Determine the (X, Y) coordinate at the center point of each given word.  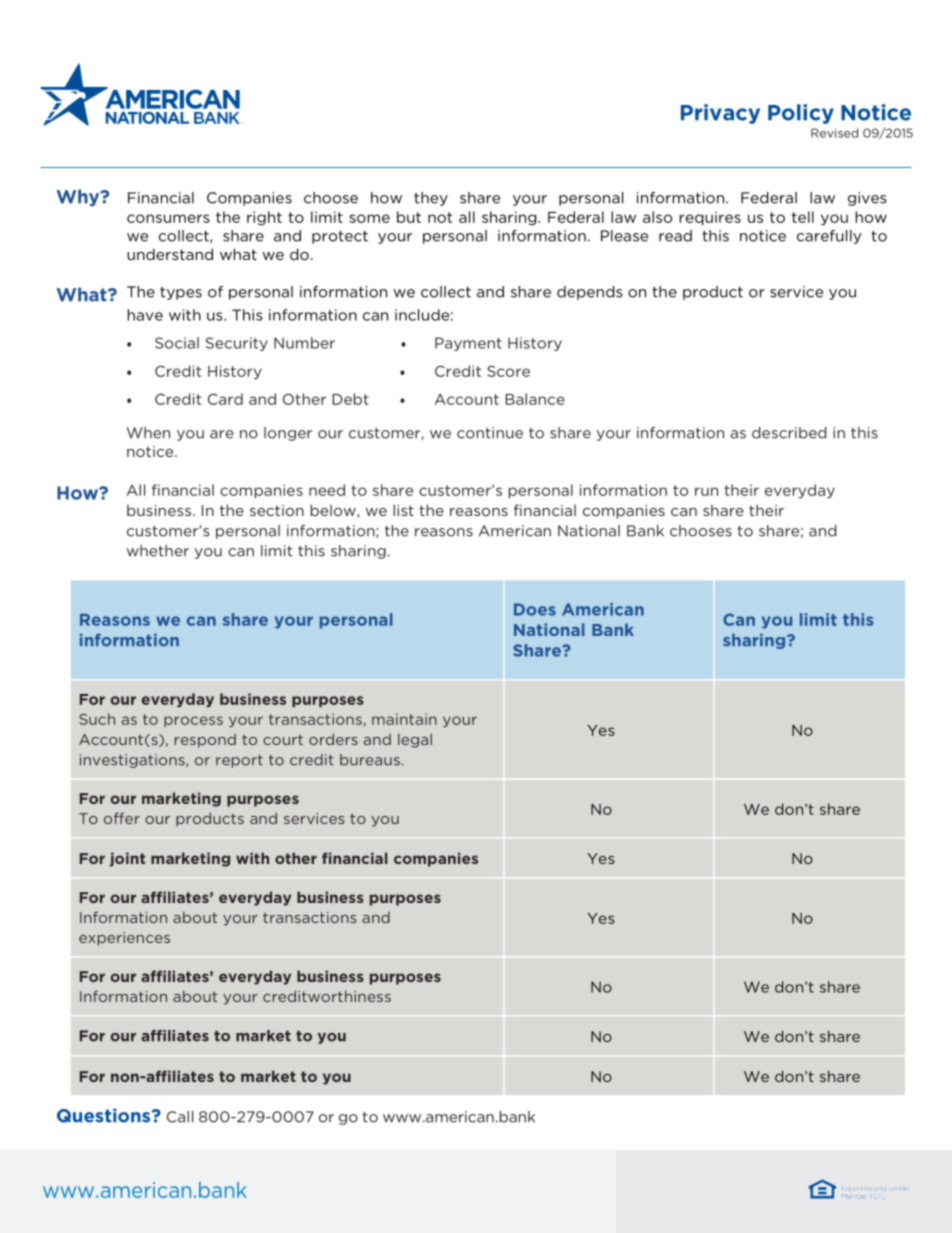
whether (158, 551)
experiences (124, 939)
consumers (168, 218)
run (706, 491)
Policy (801, 114)
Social (177, 343)
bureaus (371, 760)
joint (127, 859)
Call (180, 1117)
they (431, 199)
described (789, 433)
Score (508, 371)
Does (535, 609)
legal (415, 740)
